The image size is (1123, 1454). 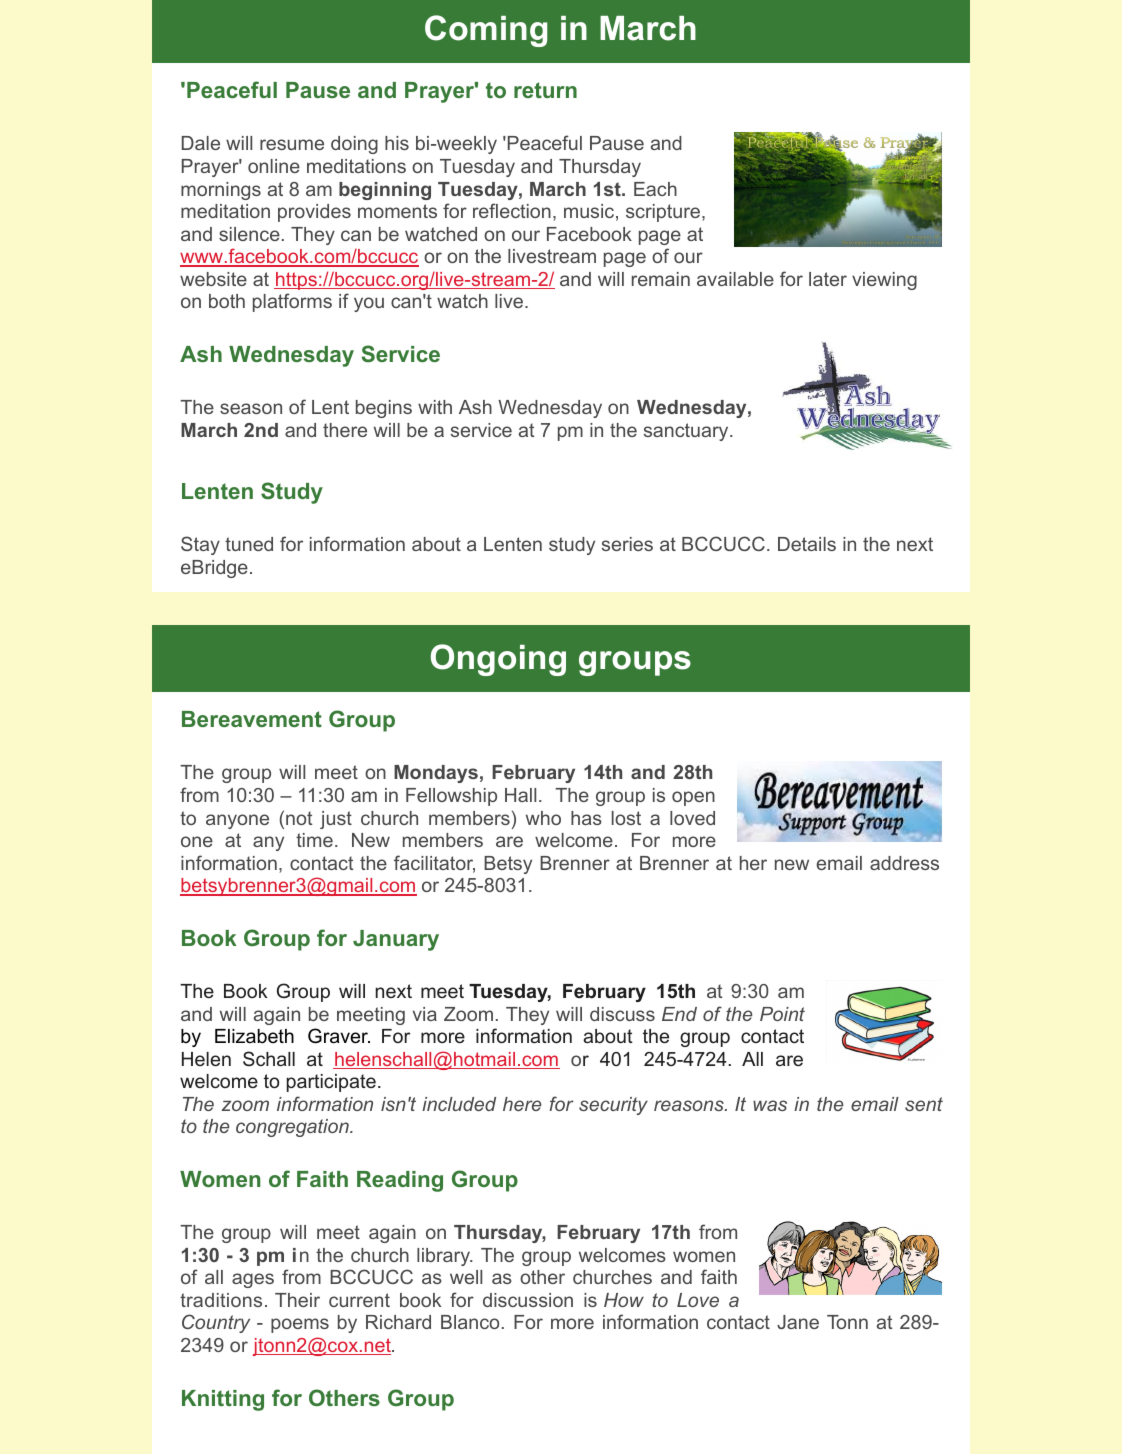 I want to click on Ongoing, so click(x=498, y=660).
